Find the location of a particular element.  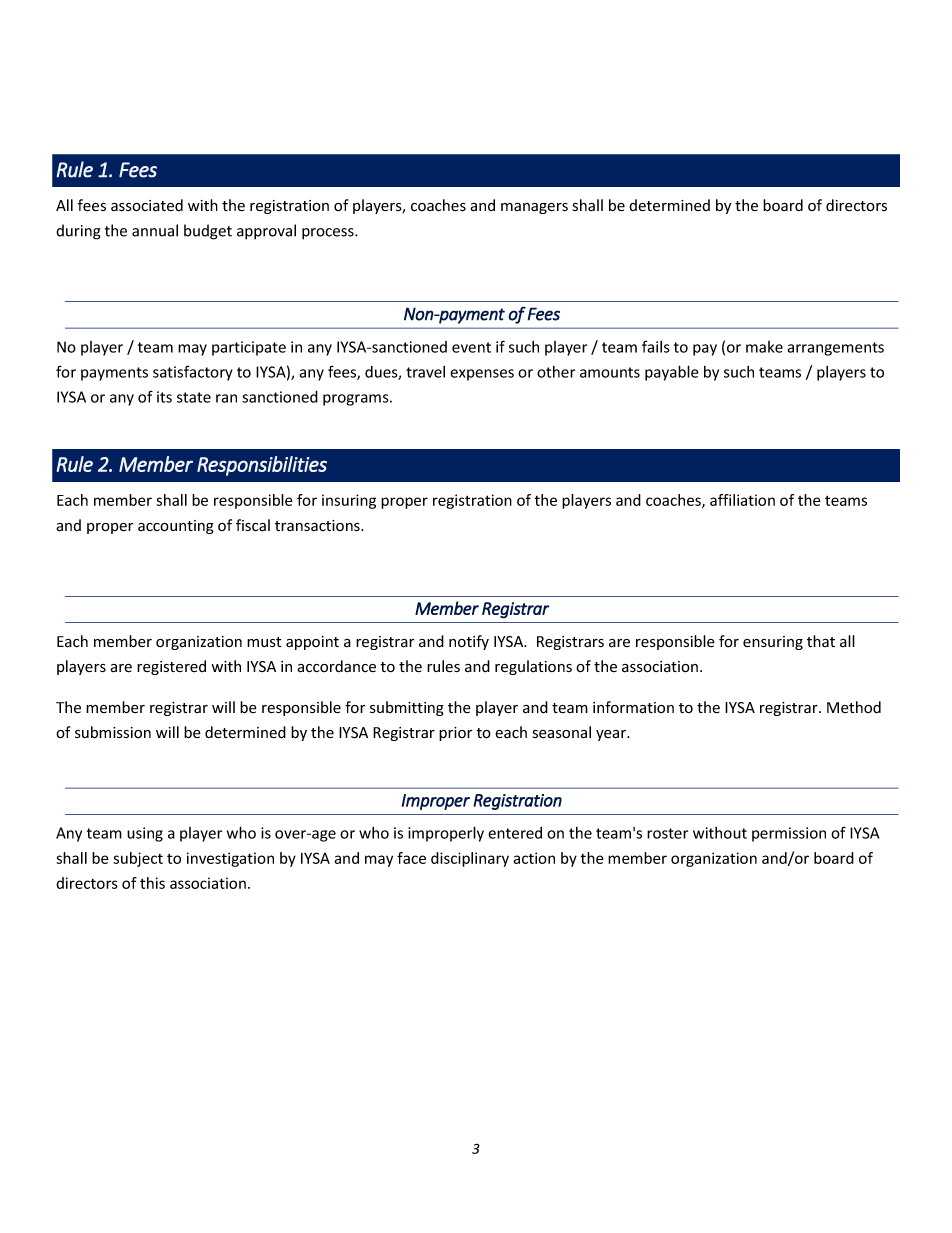

insuring is located at coordinates (349, 501).
